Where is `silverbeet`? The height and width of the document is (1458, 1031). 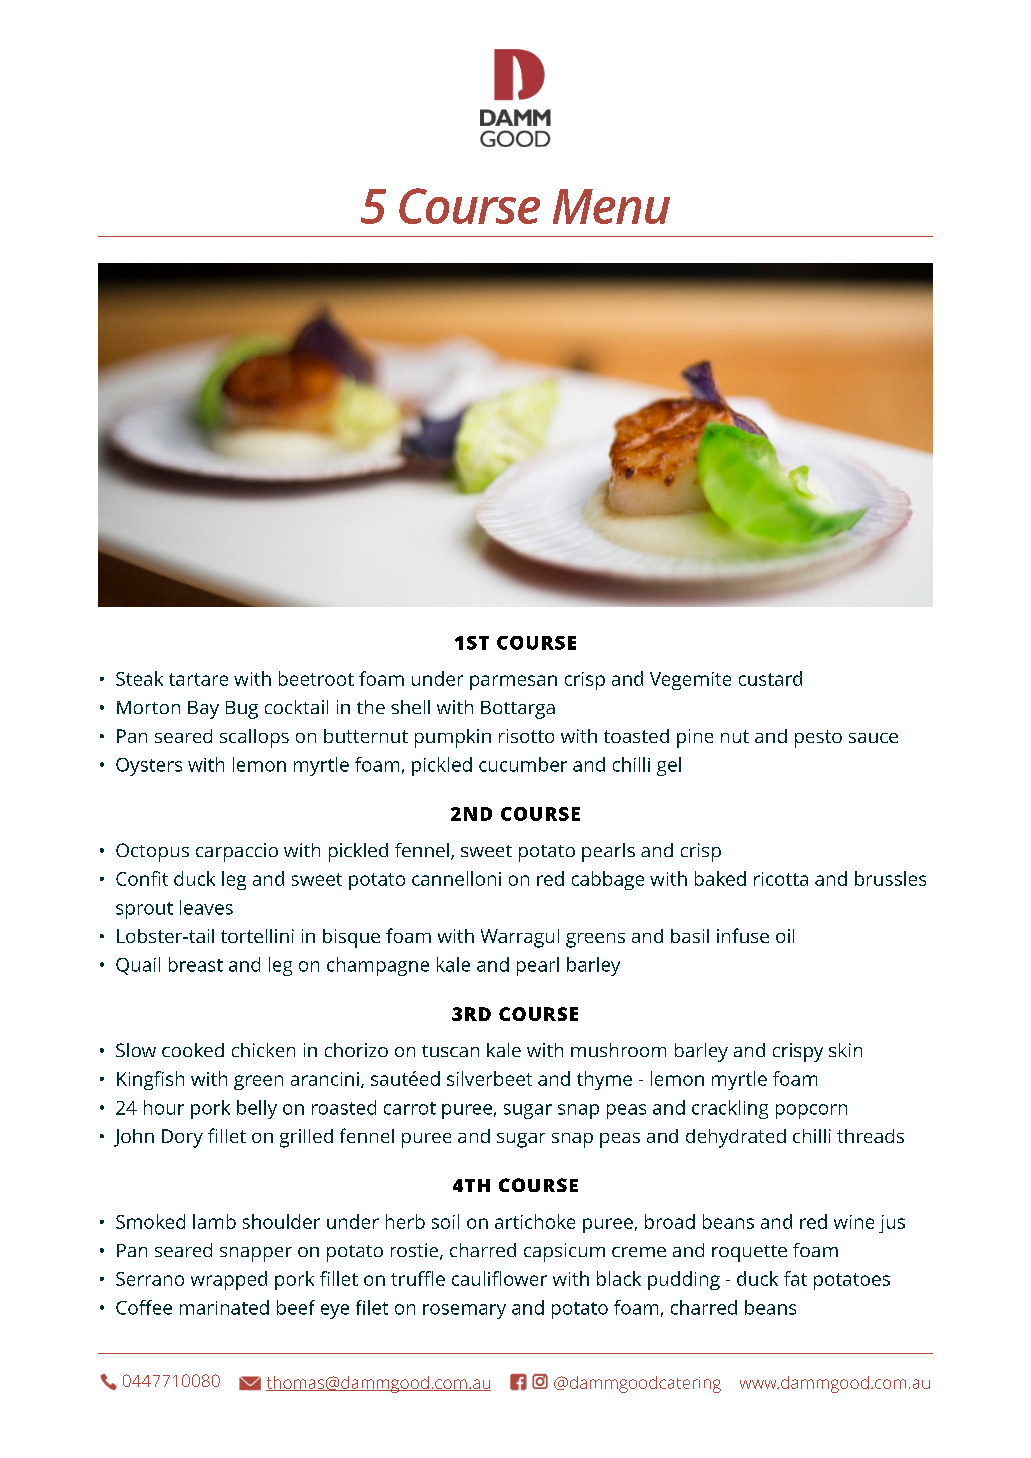
silverbeet is located at coordinates (489, 1078).
